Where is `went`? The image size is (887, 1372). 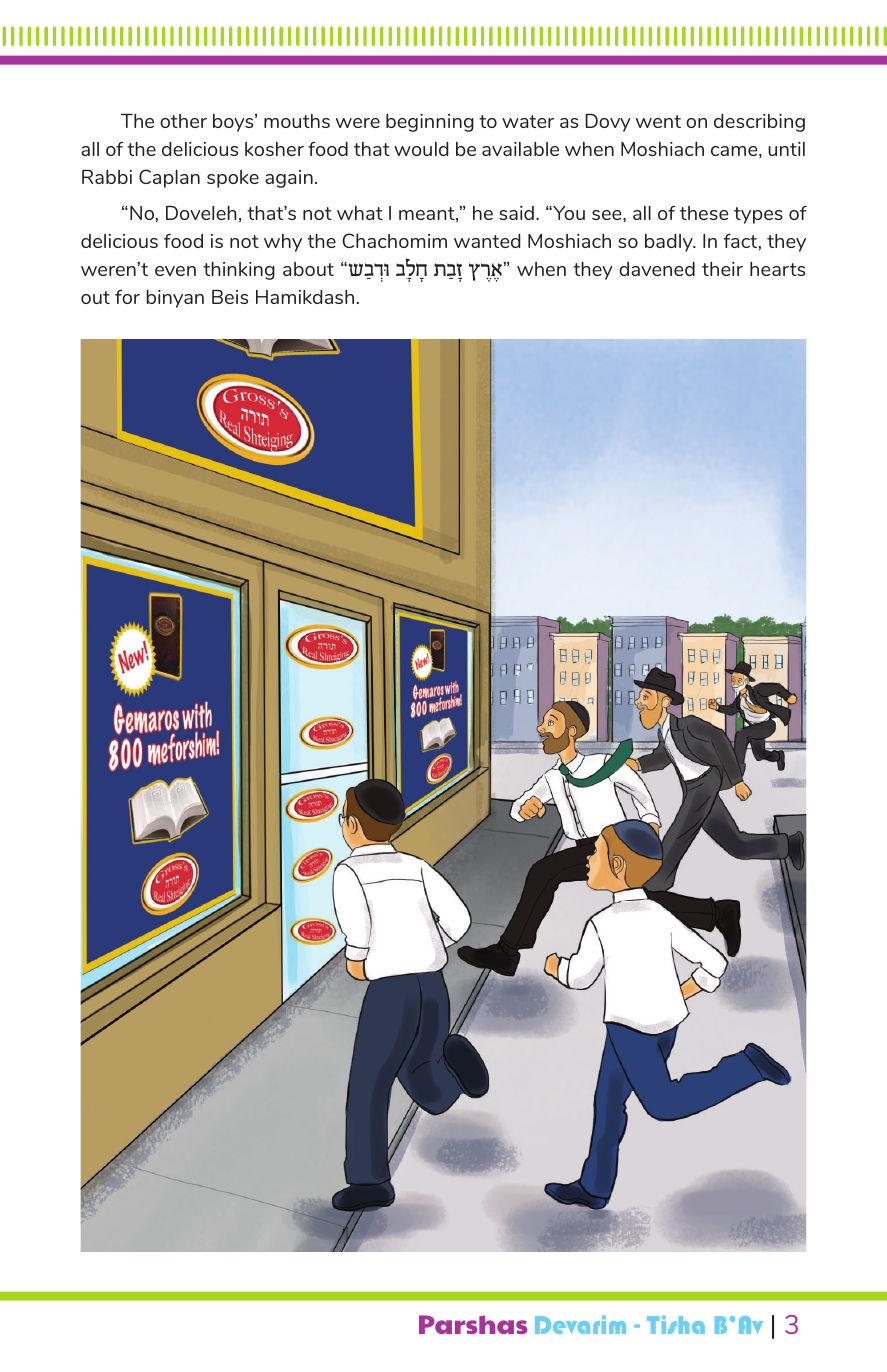 went is located at coordinates (658, 121).
